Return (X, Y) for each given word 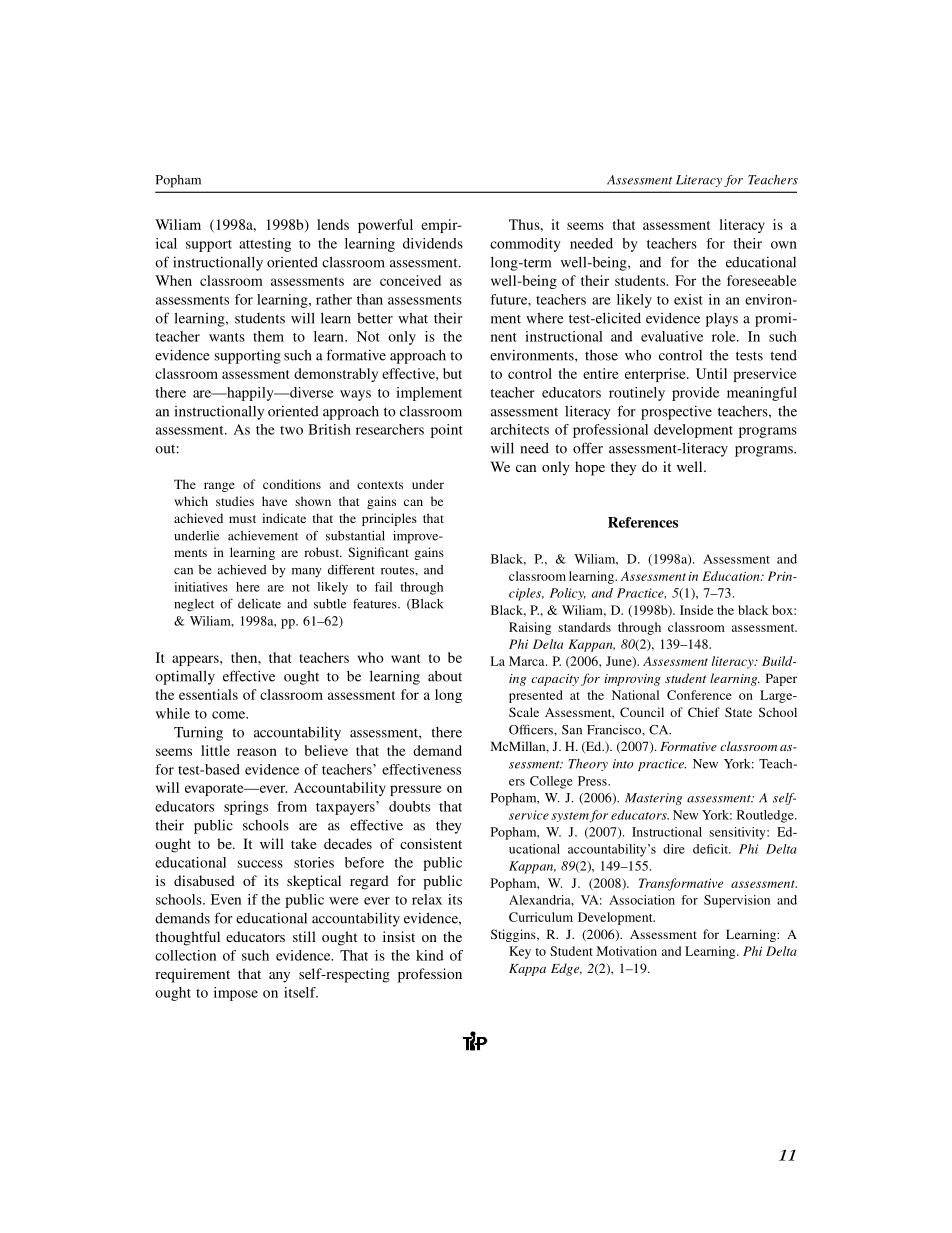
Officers (532, 729)
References (643, 522)
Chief (704, 712)
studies (235, 501)
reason (257, 752)
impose (236, 994)
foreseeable (762, 280)
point (447, 431)
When (173, 280)
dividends (433, 243)
